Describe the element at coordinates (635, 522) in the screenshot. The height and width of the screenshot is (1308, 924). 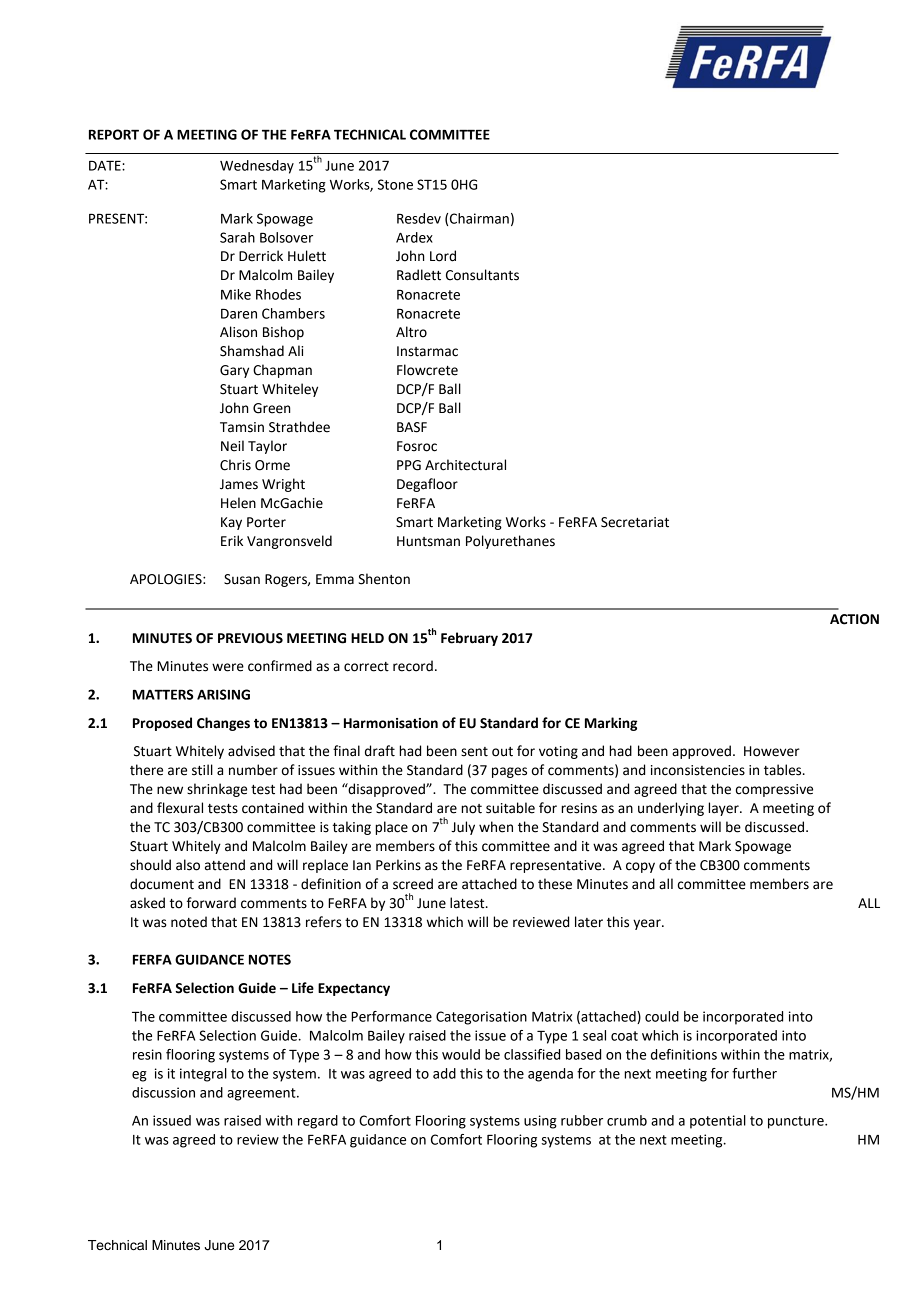
I see `Secretariat` at that location.
